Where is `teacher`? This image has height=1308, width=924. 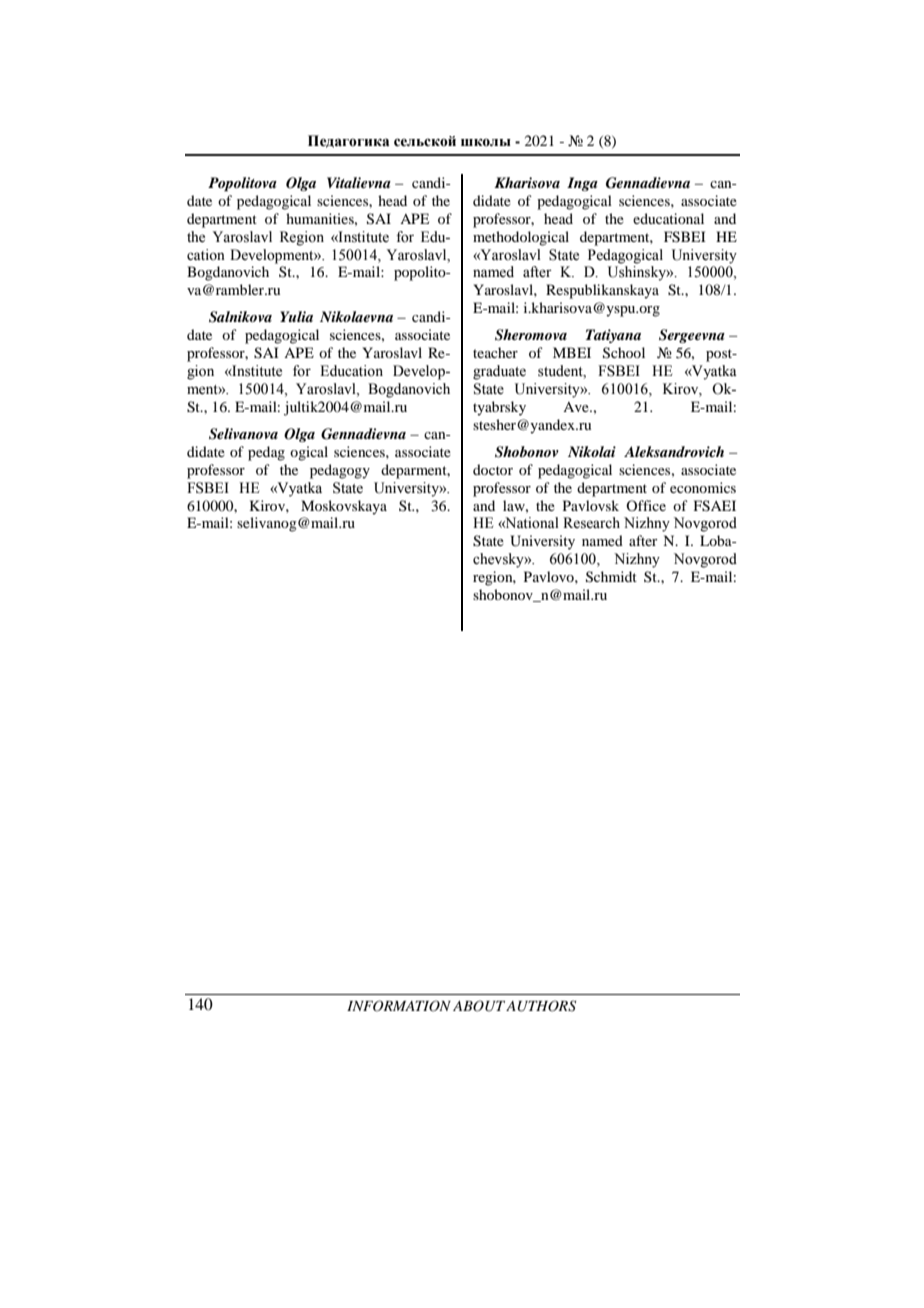
teacher is located at coordinates (495, 352).
